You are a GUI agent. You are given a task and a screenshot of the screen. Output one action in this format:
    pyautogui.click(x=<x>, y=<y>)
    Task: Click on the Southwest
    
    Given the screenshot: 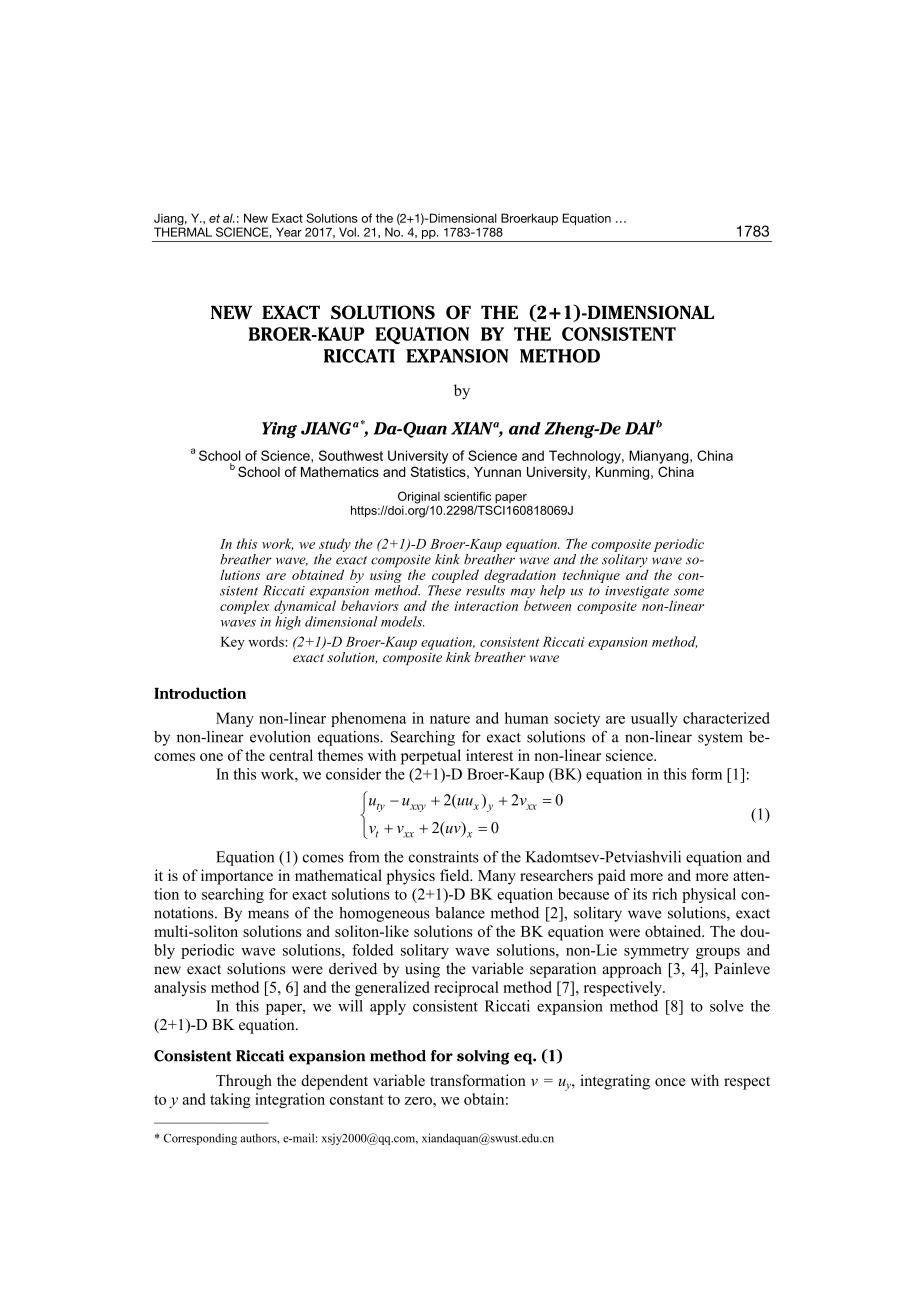 What is the action you would take?
    pyautogui.click(x=351, y=455)
